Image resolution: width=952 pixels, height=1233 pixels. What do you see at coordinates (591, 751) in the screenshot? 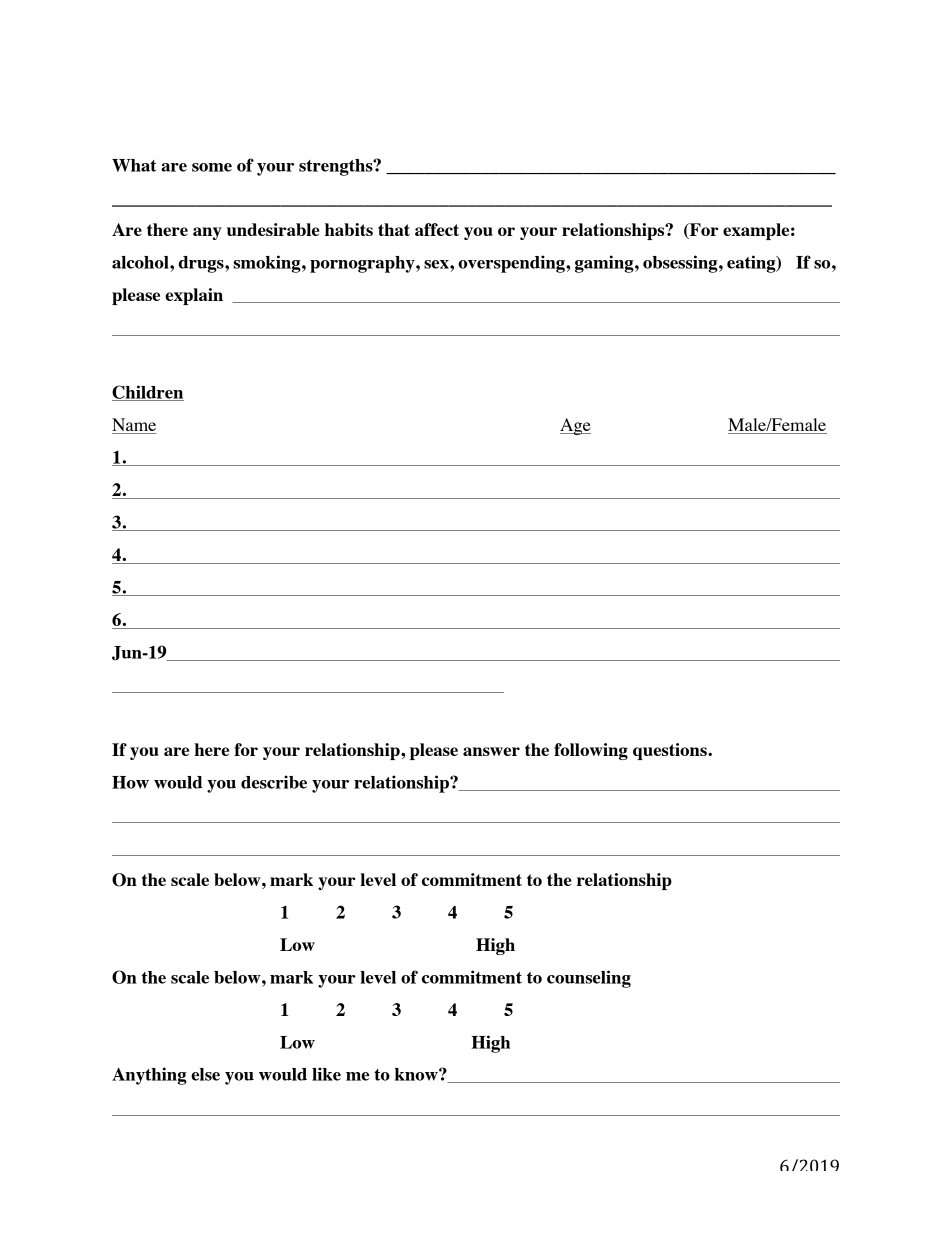
I see `following` at bounding box center [591, 751].
